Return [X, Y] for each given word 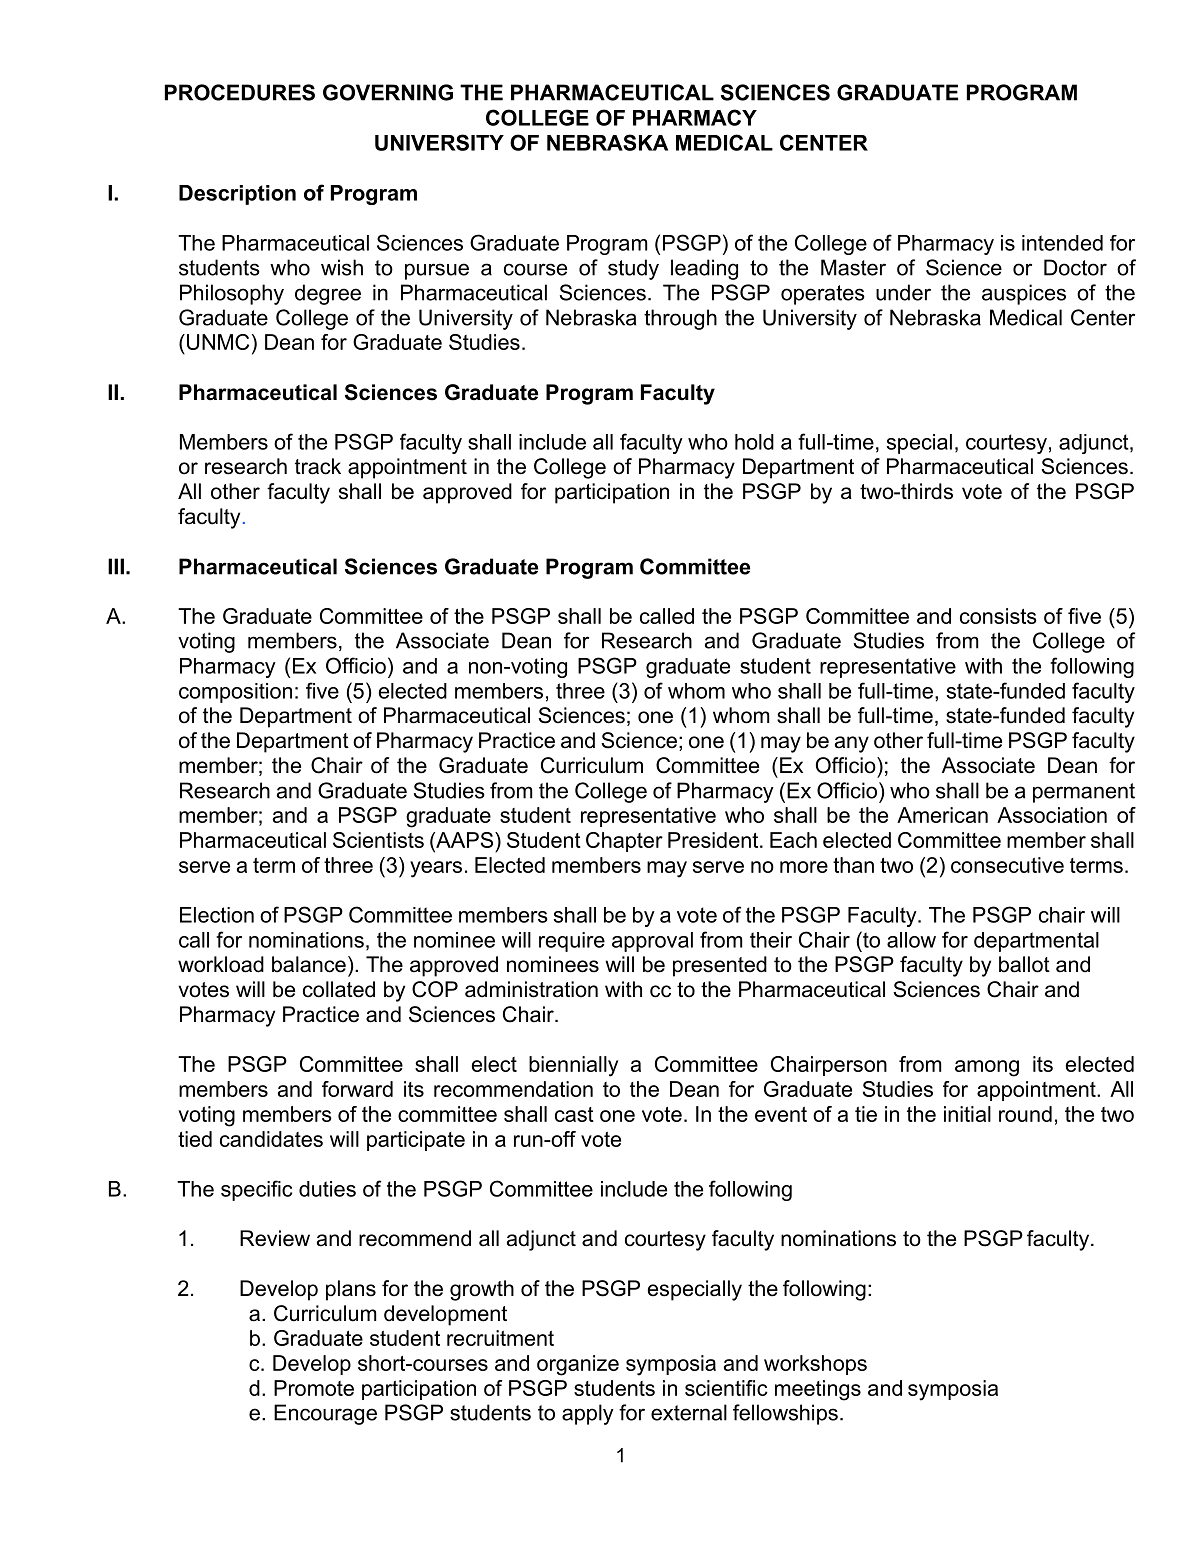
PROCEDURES [240, 92]
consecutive [1007, 865]
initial [967, 1114]
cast [574, 1114]
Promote [314, 1388]
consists [998, 616]
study [633, 269]
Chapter [624, 842]
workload [221, 964]
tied [195, 1139]
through [680, 319]
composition [235, 693]
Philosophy [232, 294]
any [852, 744]
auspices [1024, 294]
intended [1062, 243]
